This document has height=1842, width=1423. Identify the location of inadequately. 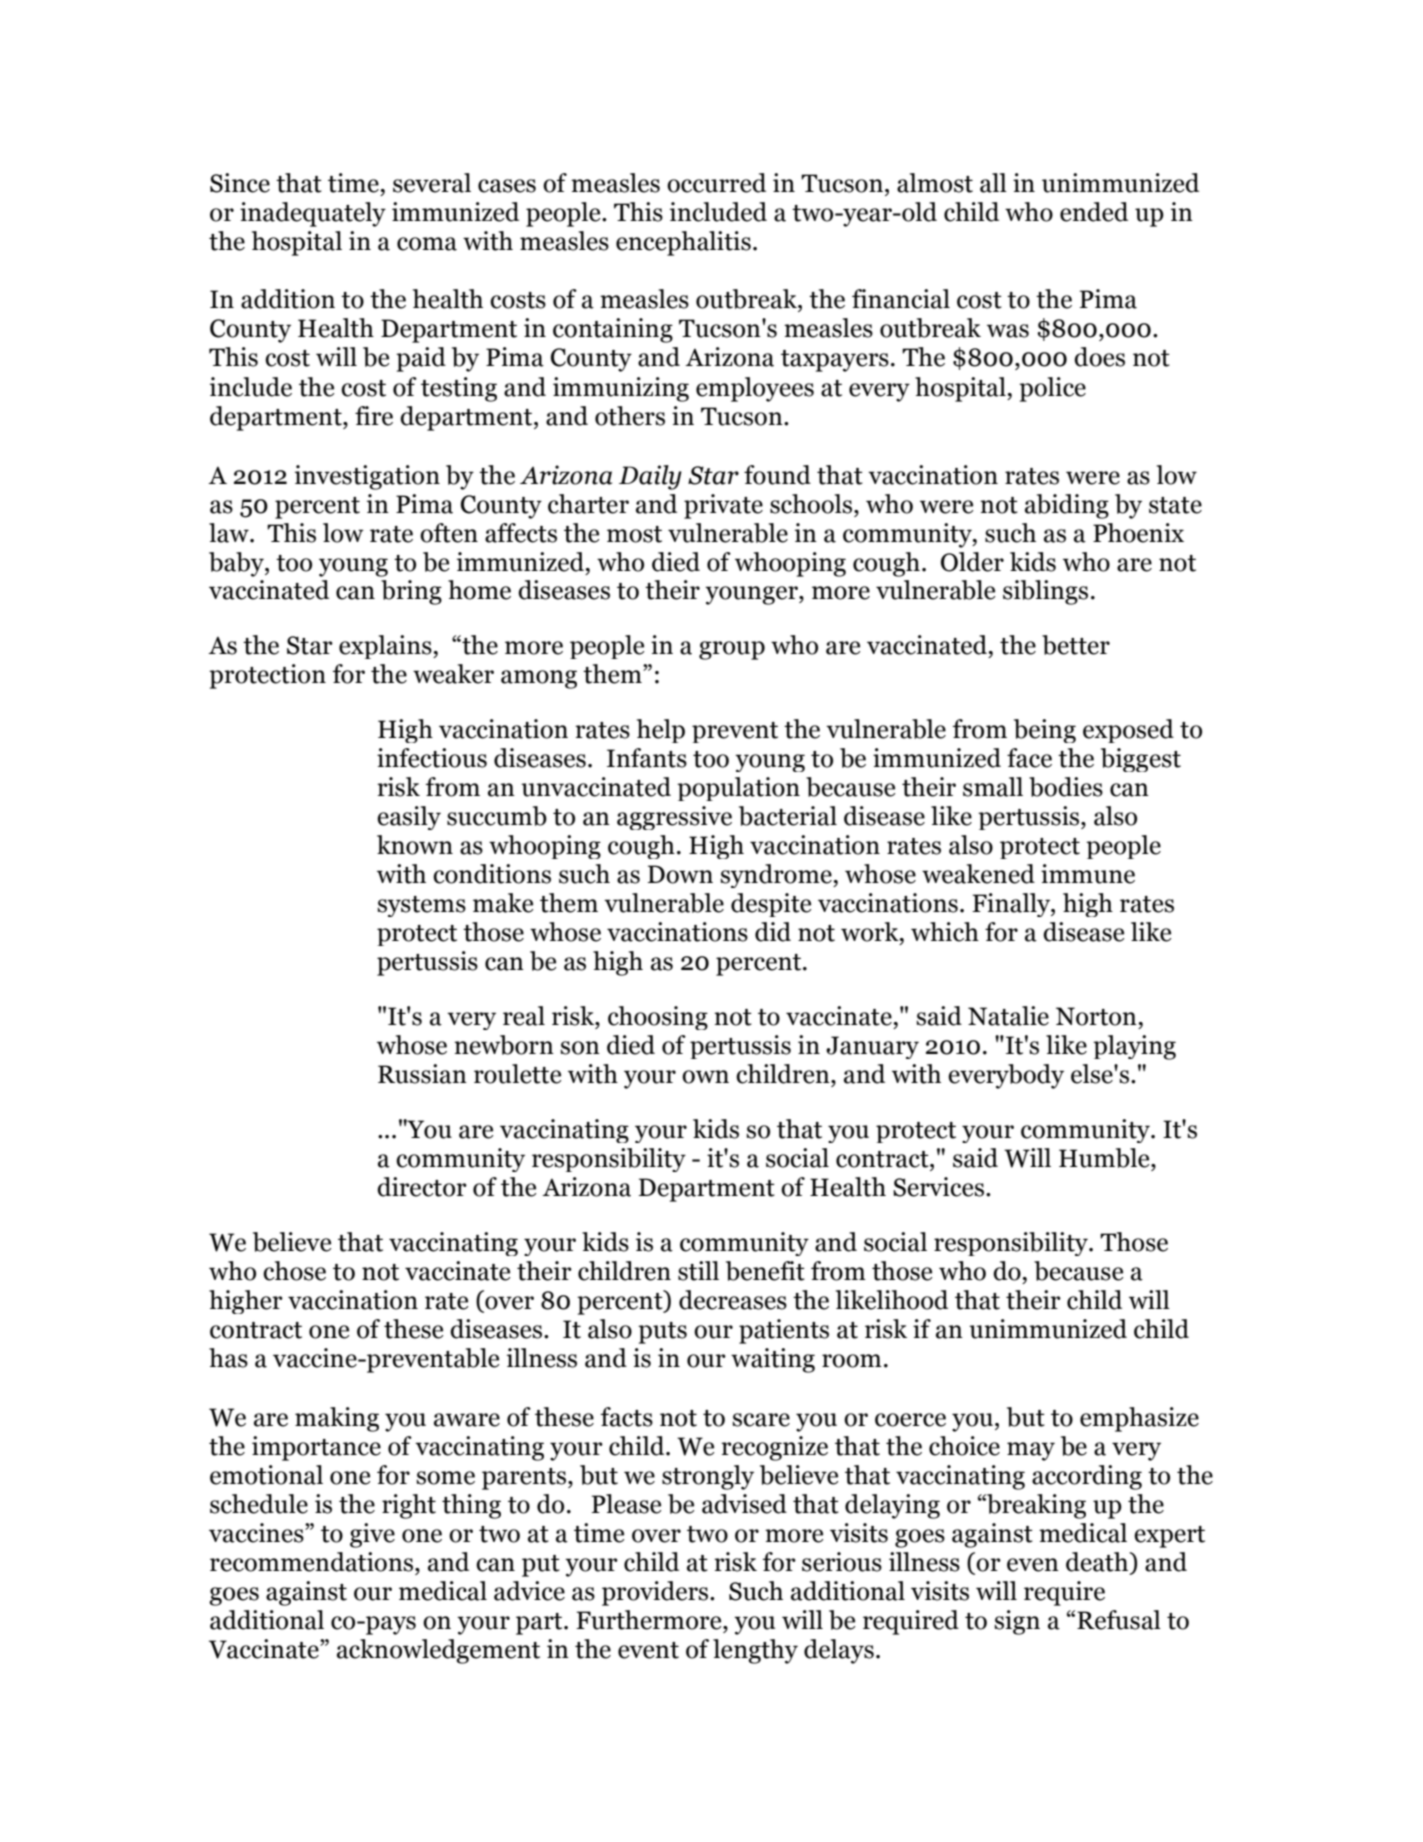
(313, 214).
